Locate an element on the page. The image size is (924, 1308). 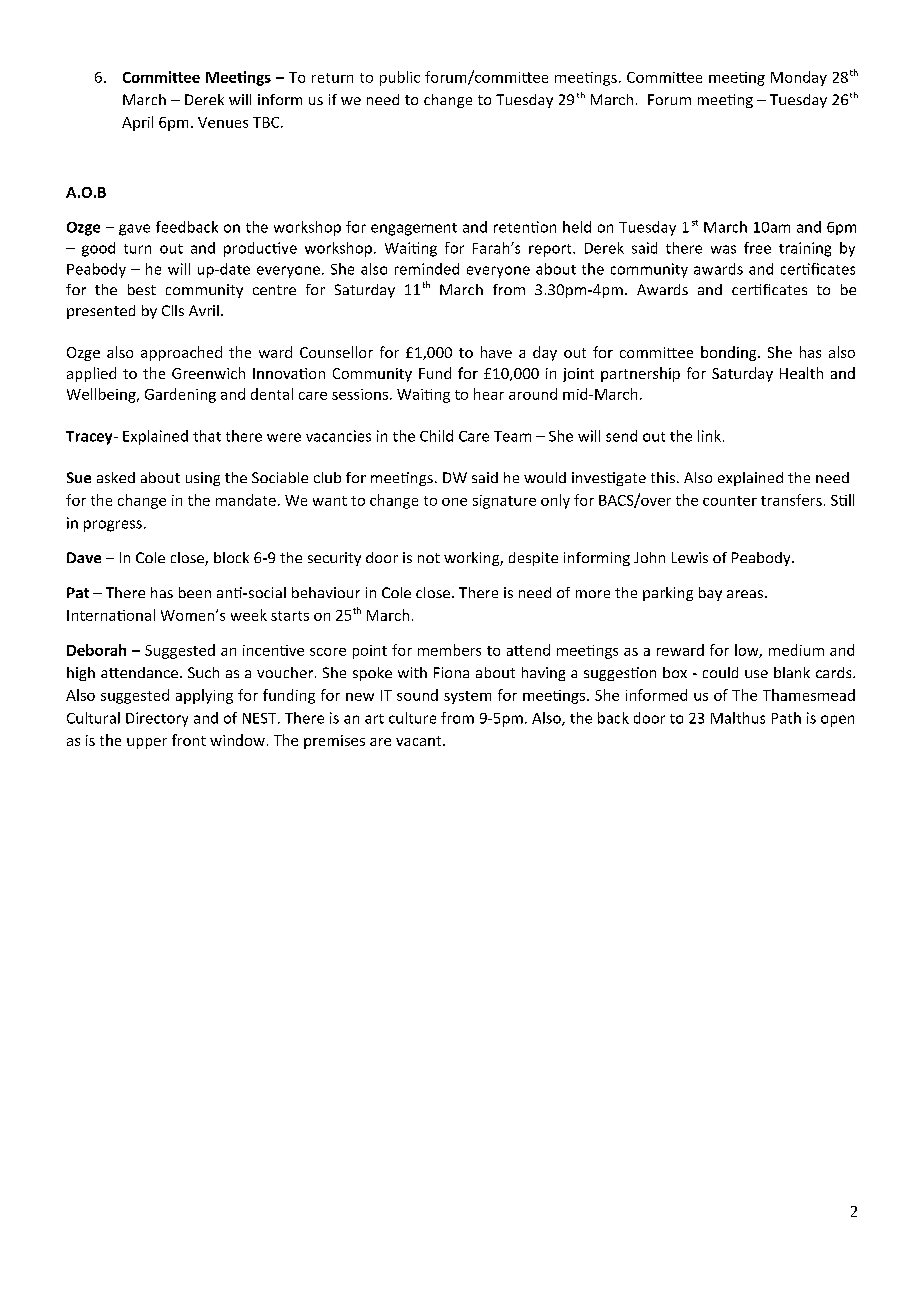
public is located at coordinates (400, 78).
